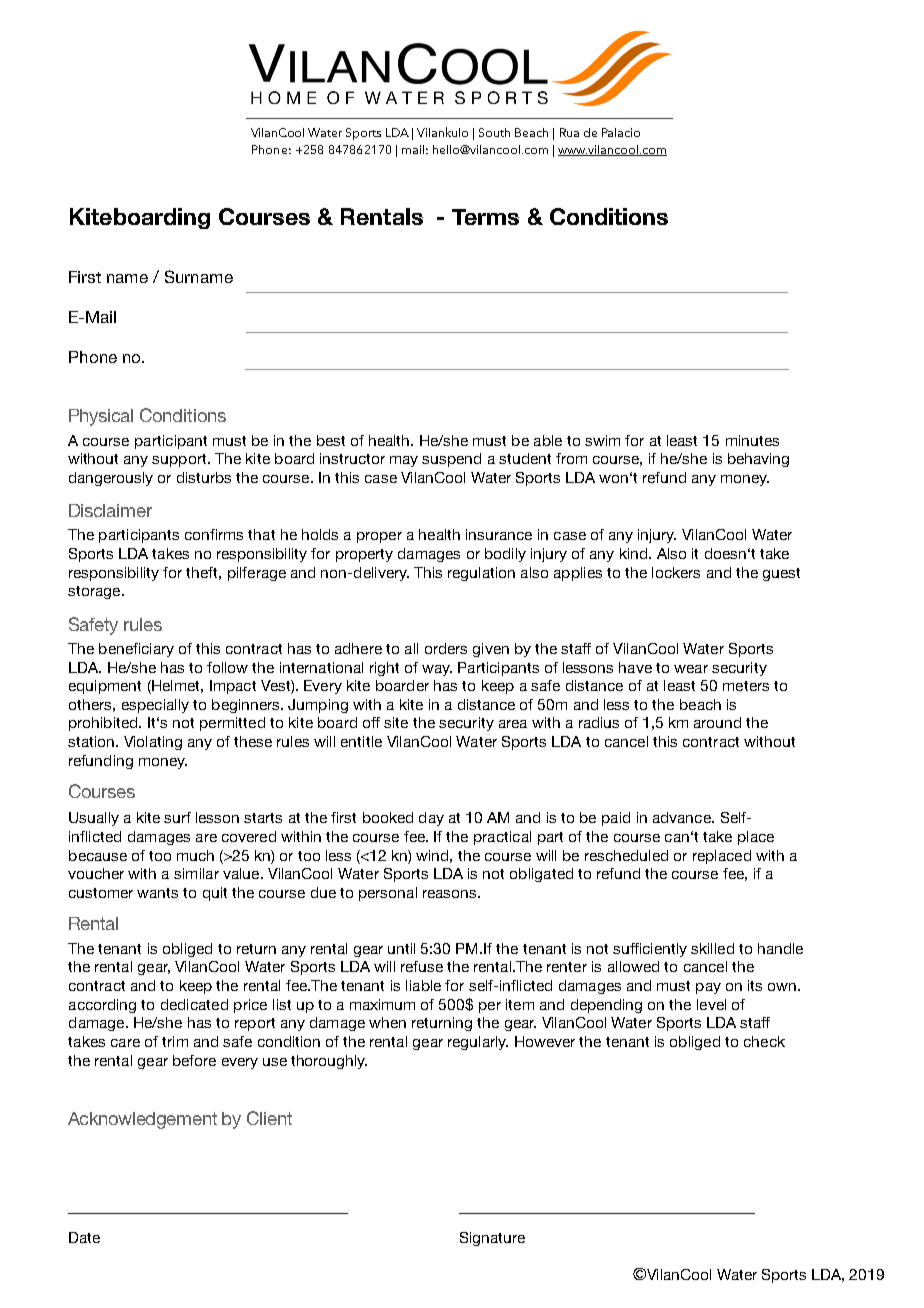  I want to click on lockers, so click(676, 572).
